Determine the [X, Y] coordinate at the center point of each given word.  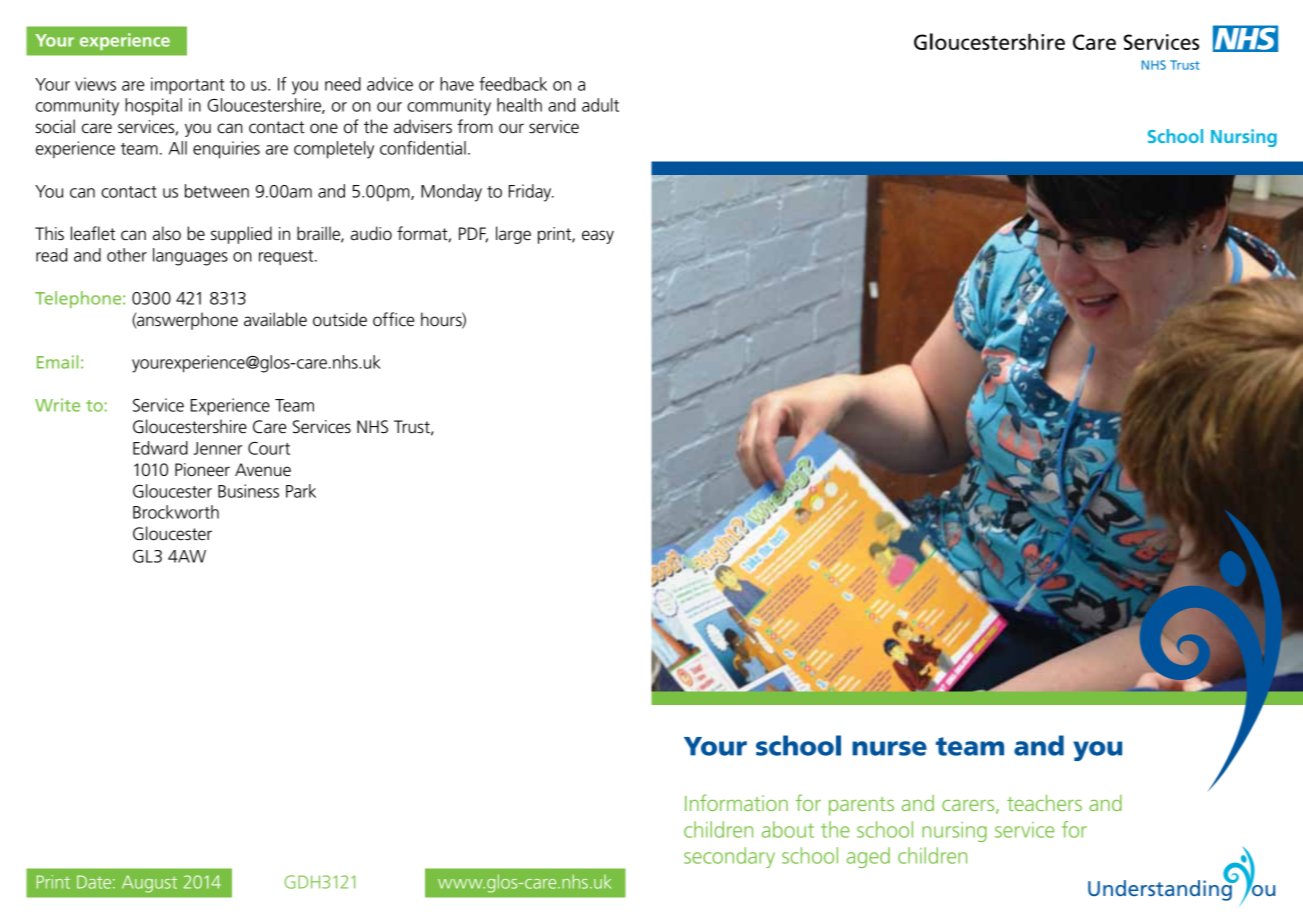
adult [600, 105]
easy [598, 237]
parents [861, 806]
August [149, 884]
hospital [153, 107]
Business [248, 491]
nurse [889, 748]
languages [190, 257]
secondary [729, 857]
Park [301, 491]
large [513, 235]
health [519, 105]
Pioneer [202, 470]
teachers [1044, 803]
